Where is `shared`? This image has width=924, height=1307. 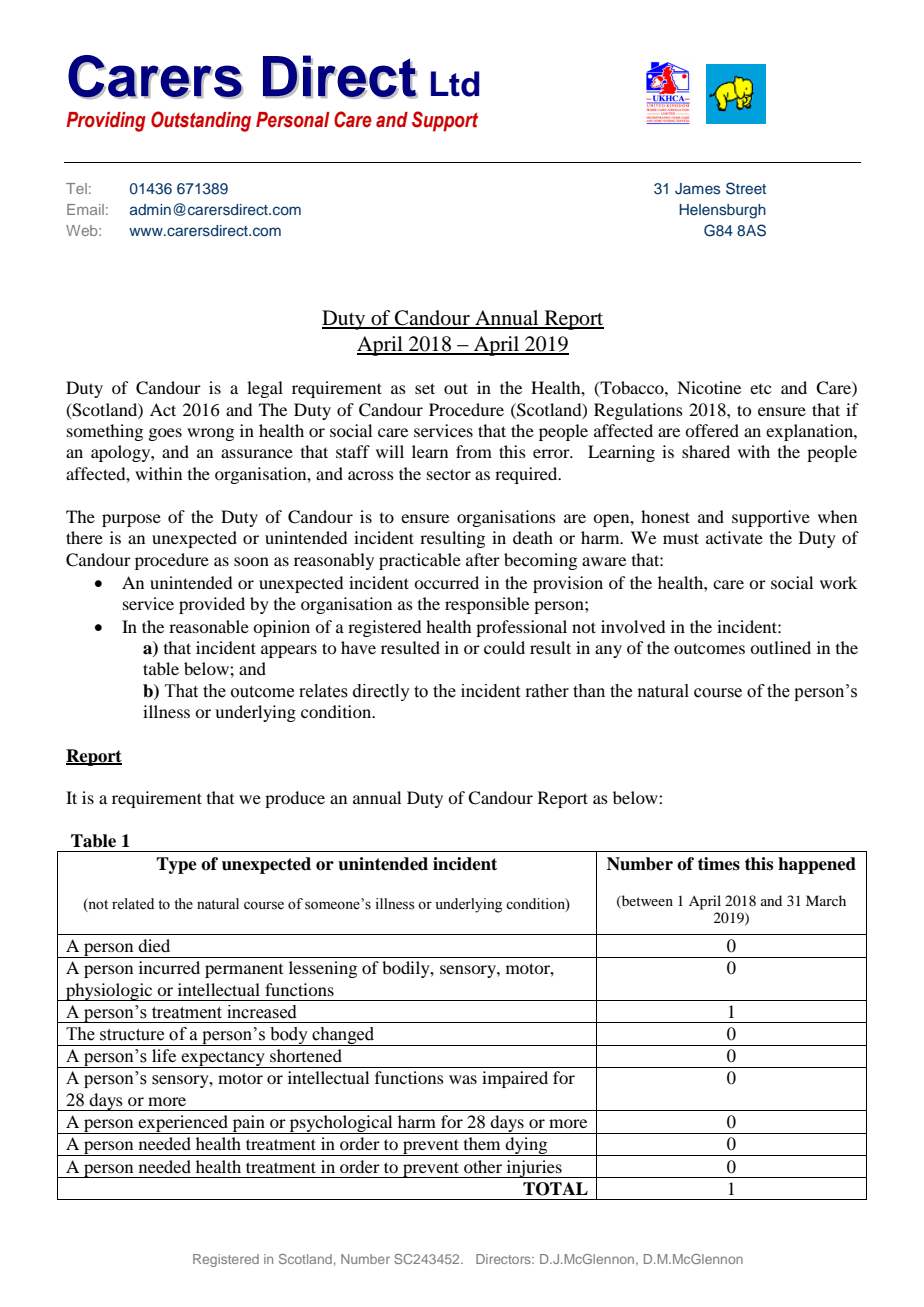 shared is located at coordinates (706, 451).
